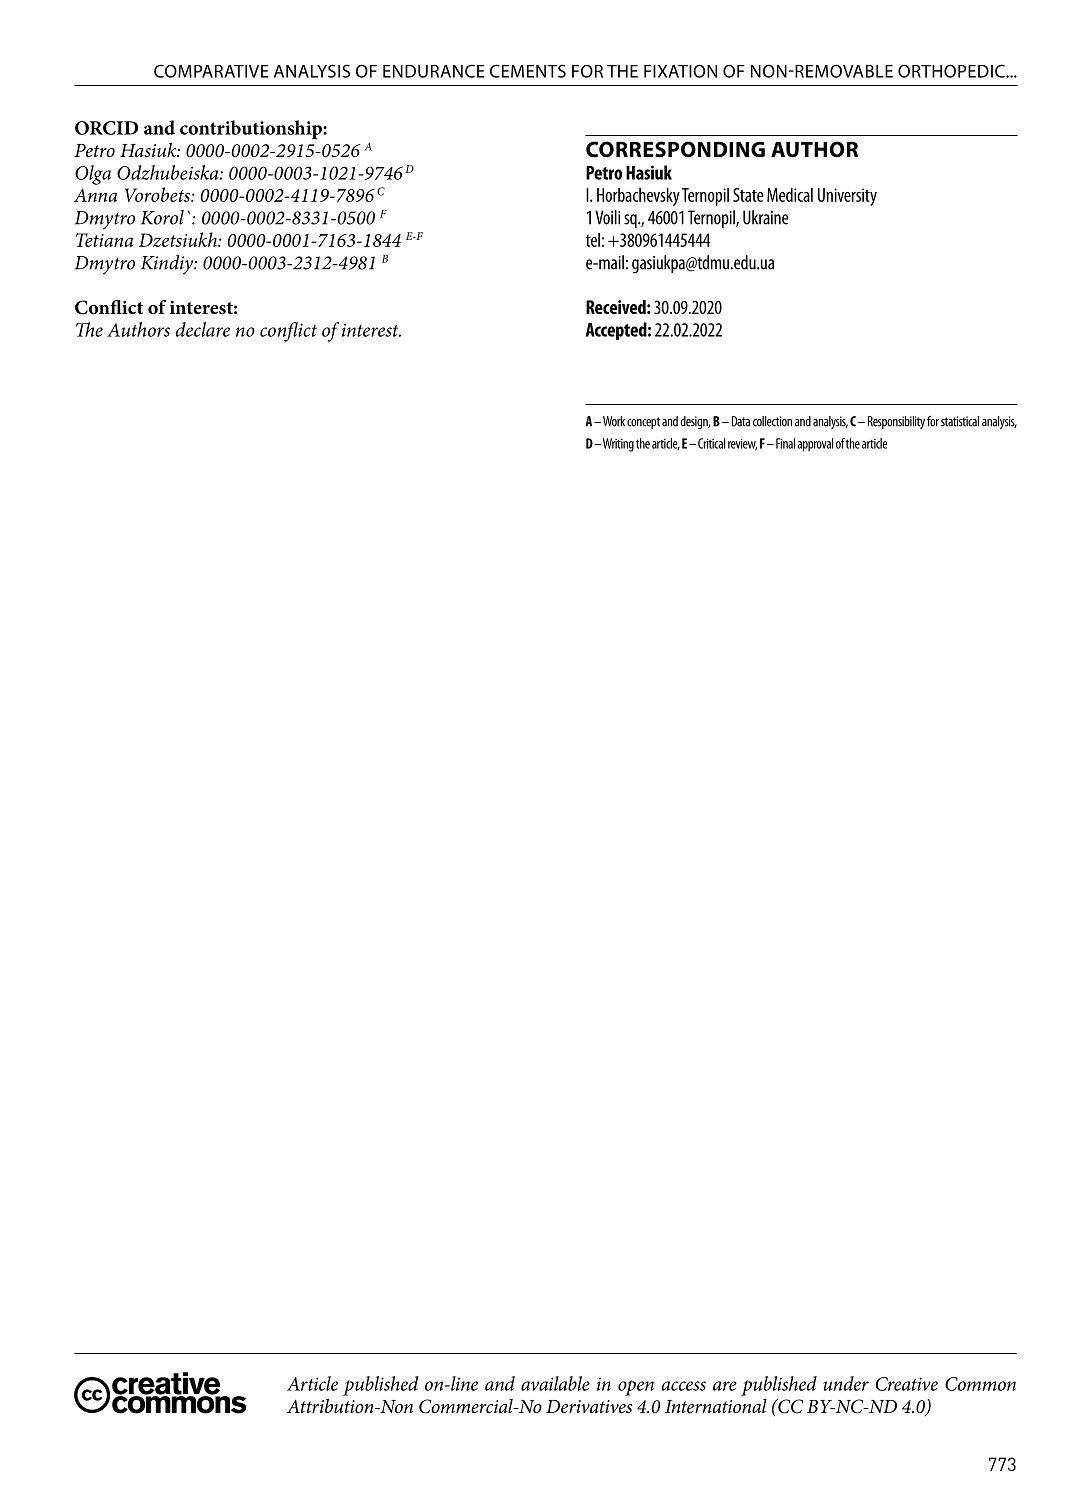 This screenshot has height=1510, width=1086. What do you see at coordinates (211, 71) in the screenshot?
I see `COMPARATIVE` at bounding box center [211, 71].
